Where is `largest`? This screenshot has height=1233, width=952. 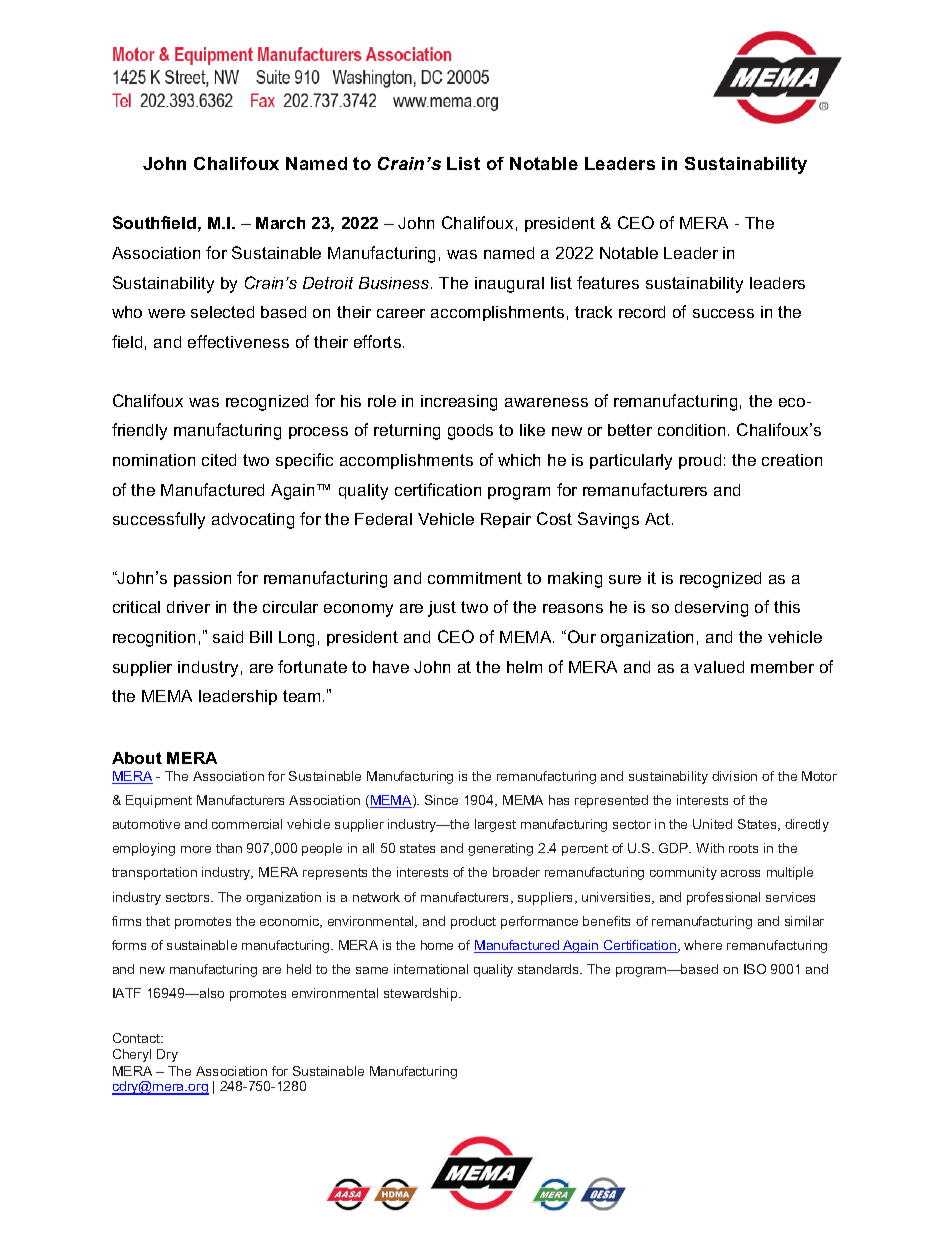
largest is located at coordinates (495, 825).
